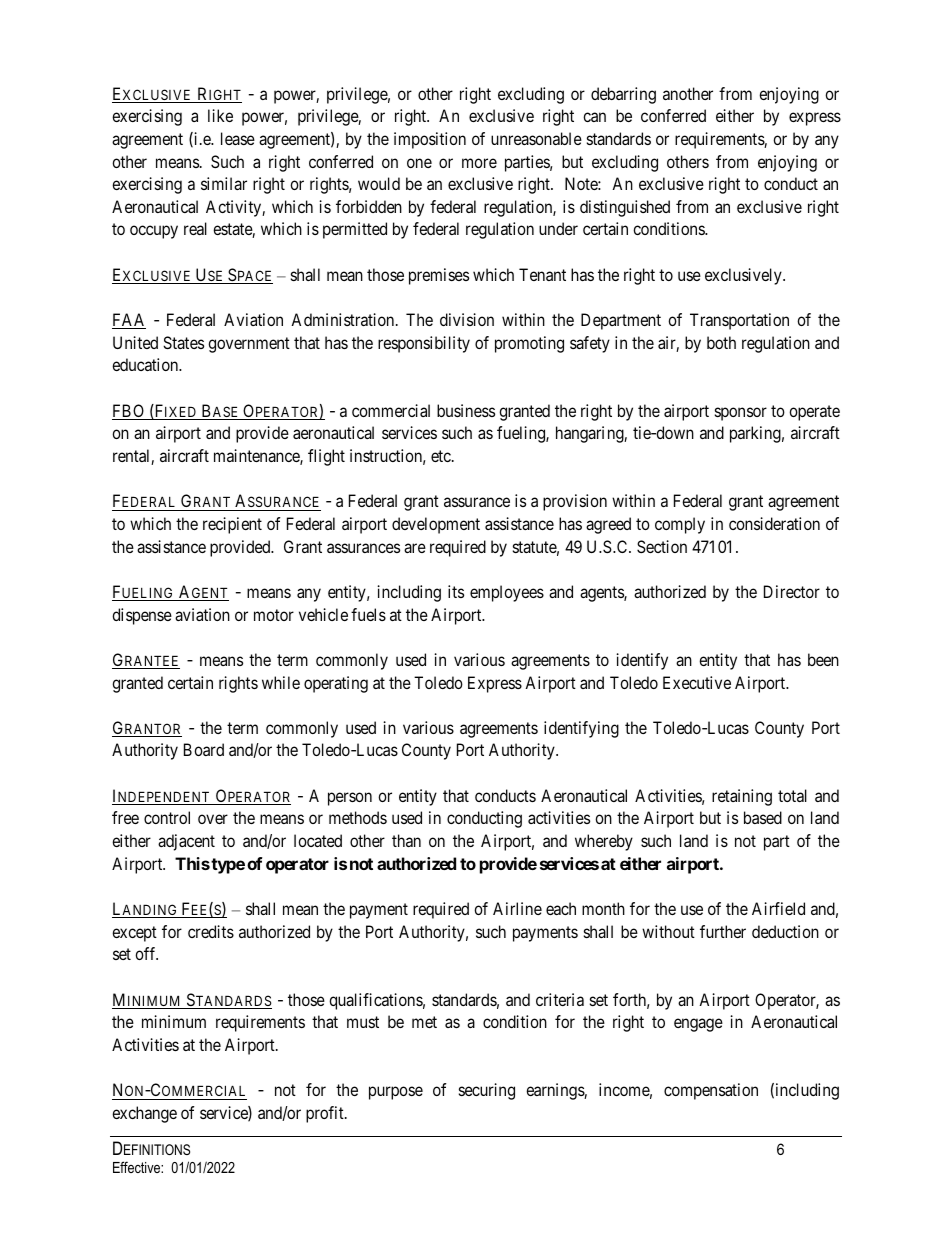  I want to click on securing, so click(487, 1091).
